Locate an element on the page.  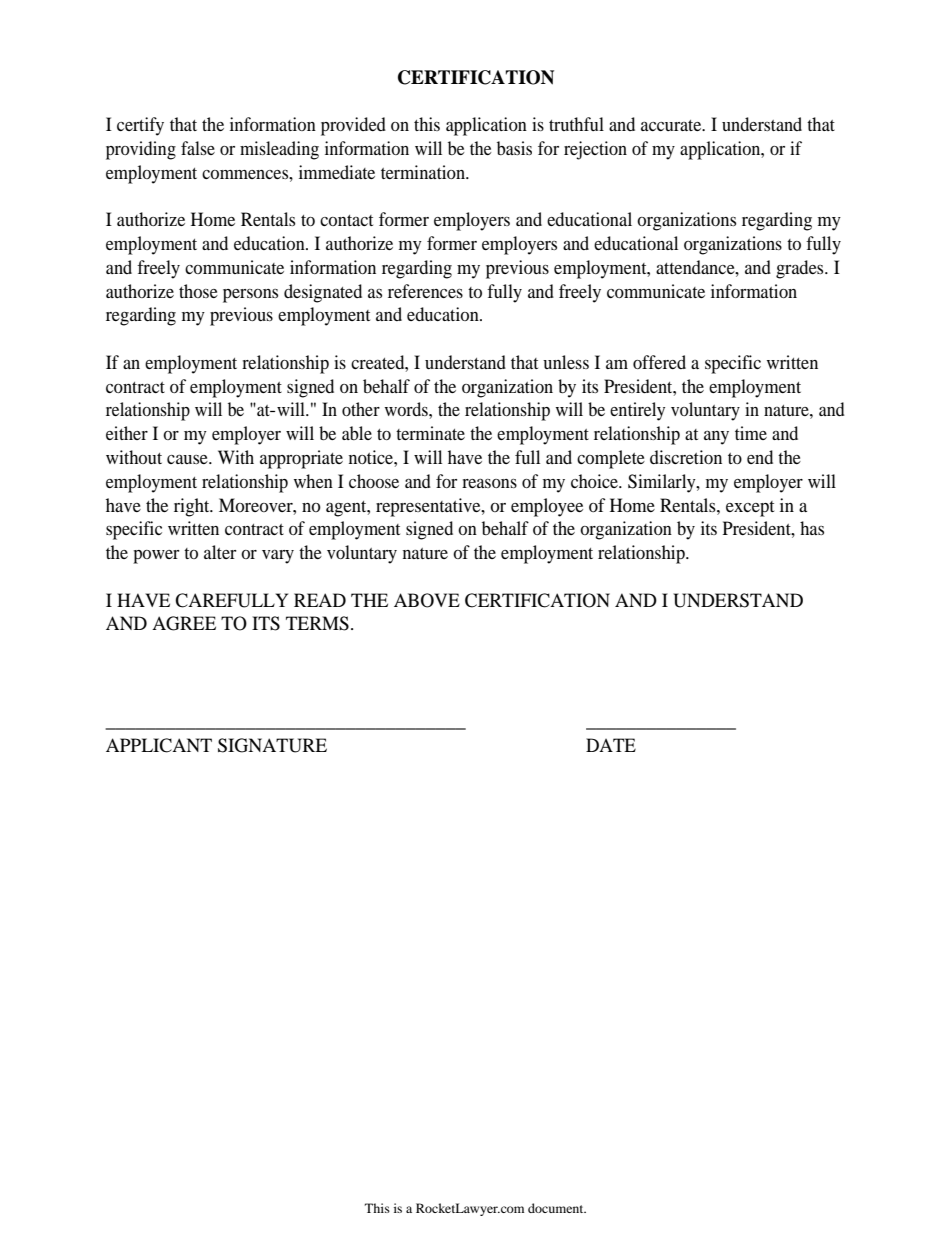
APPLICANT is located at coordinates (159, 745).
